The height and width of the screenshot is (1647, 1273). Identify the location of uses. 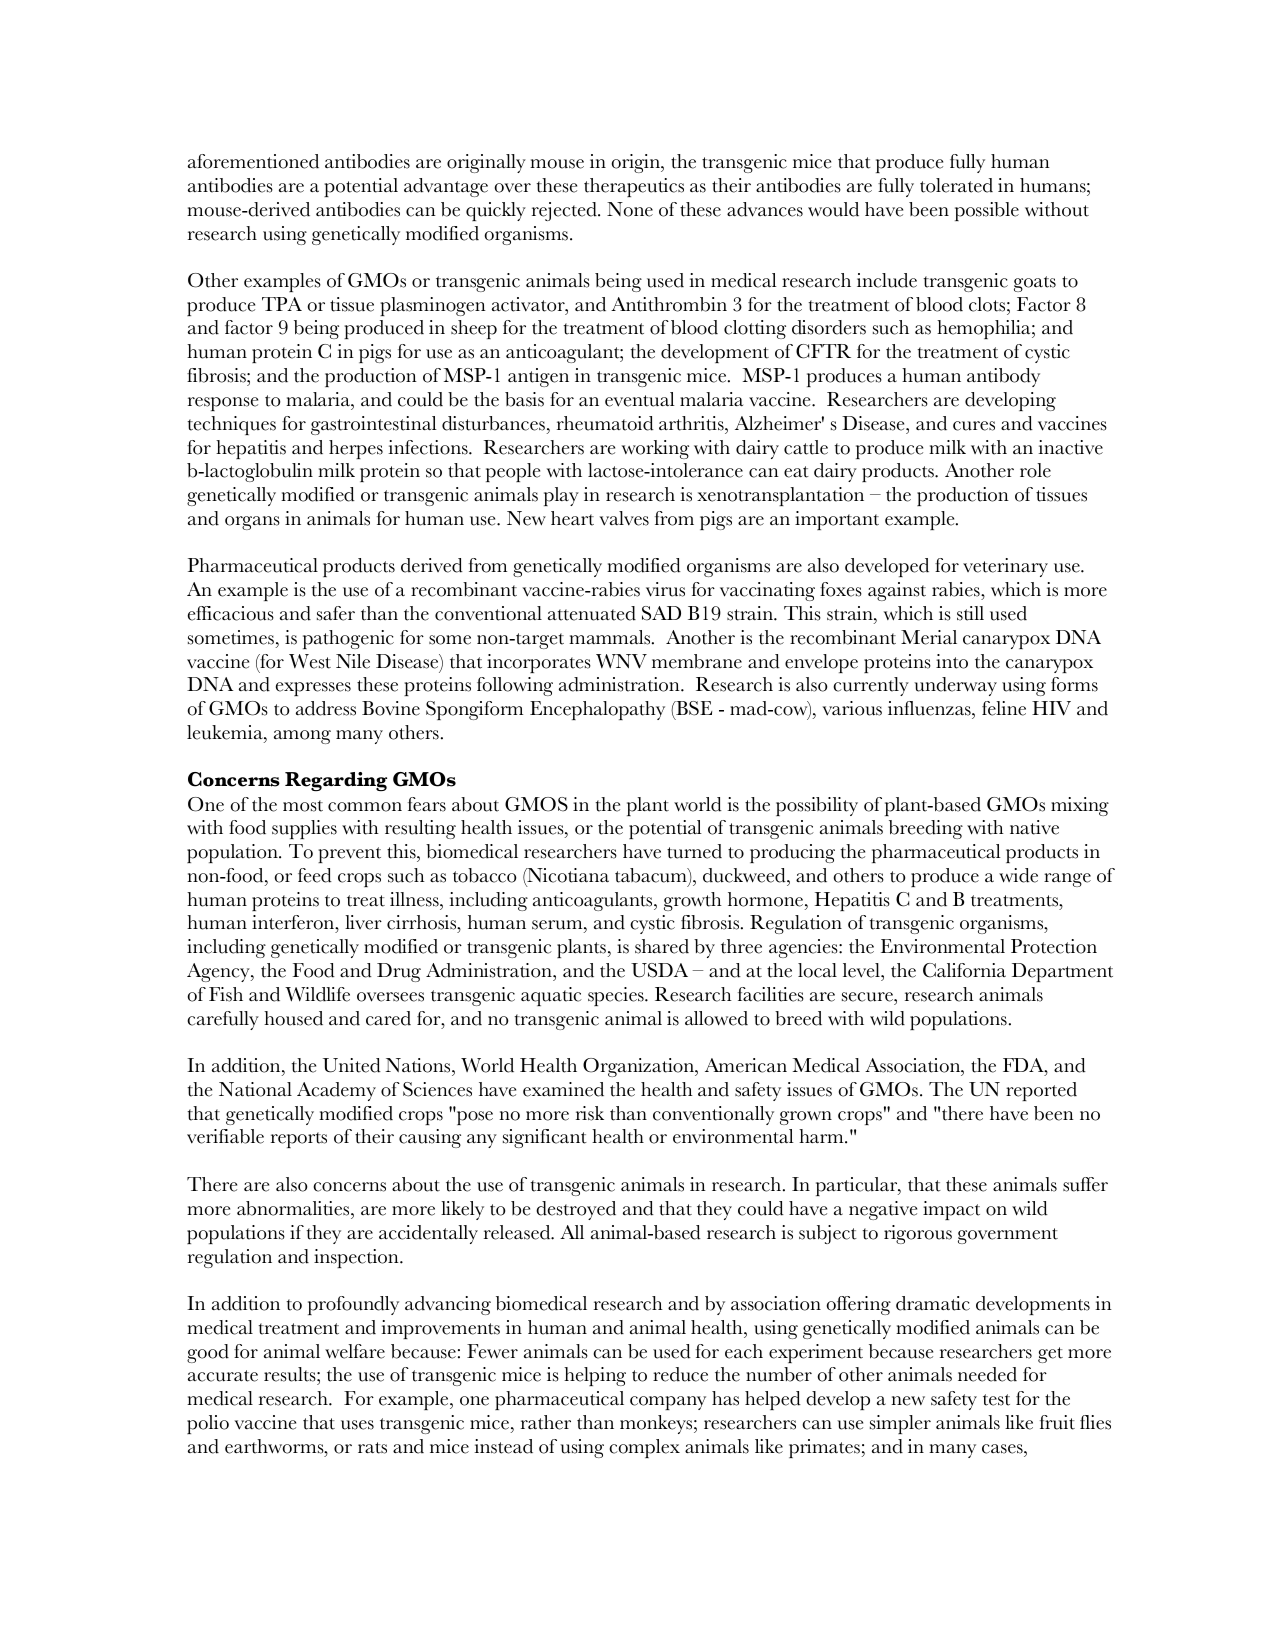
(357, 1425).
